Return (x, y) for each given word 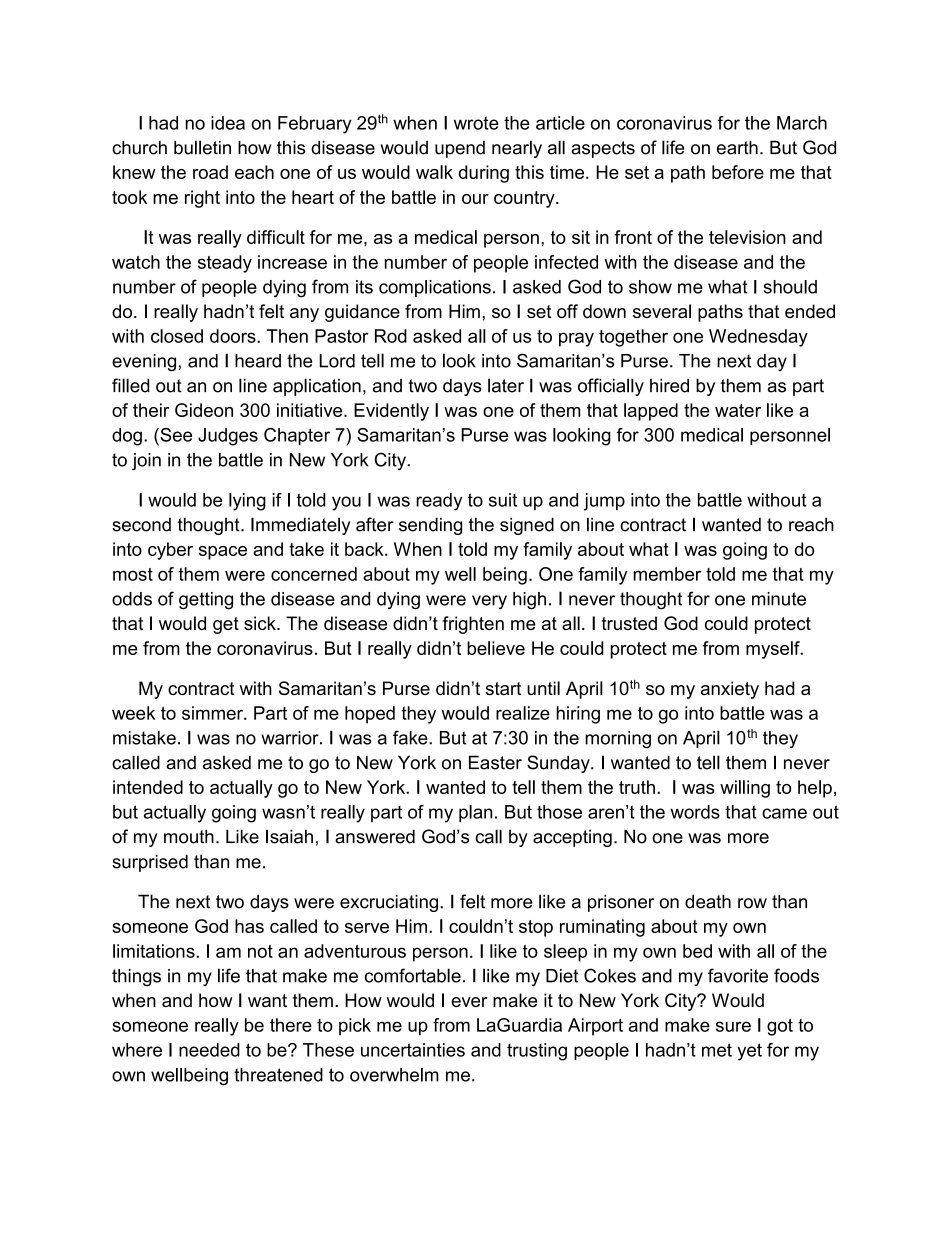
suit (503, 500)
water (738, 410)
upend (460, 149)
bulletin (202, 147)
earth (737, 147)
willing (745, 789)
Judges (228, 437)
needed (209, 1050)
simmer (213, 713)
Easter (495, 762)
